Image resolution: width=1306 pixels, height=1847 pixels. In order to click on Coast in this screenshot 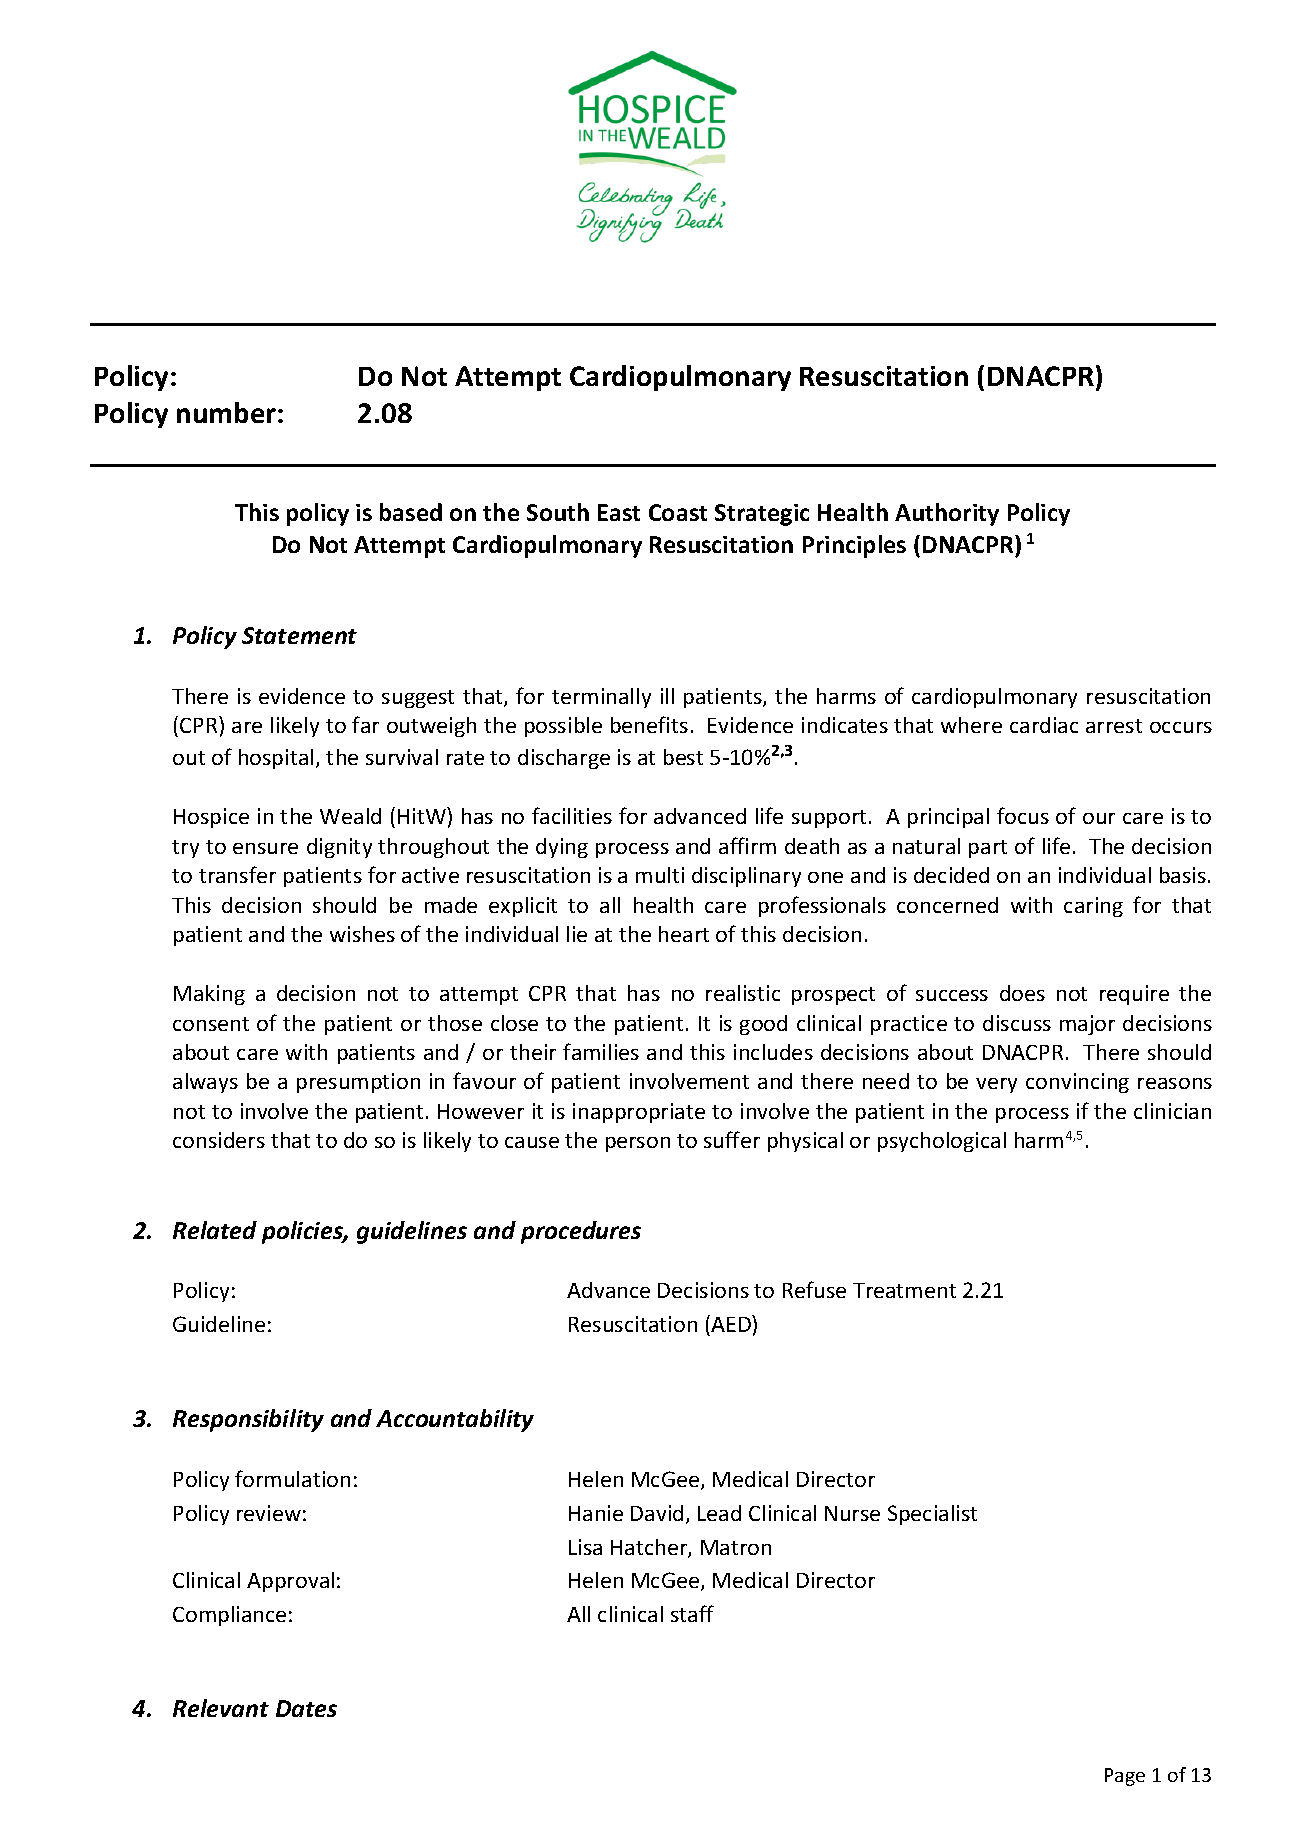, I will do `click(678, 512)`.
